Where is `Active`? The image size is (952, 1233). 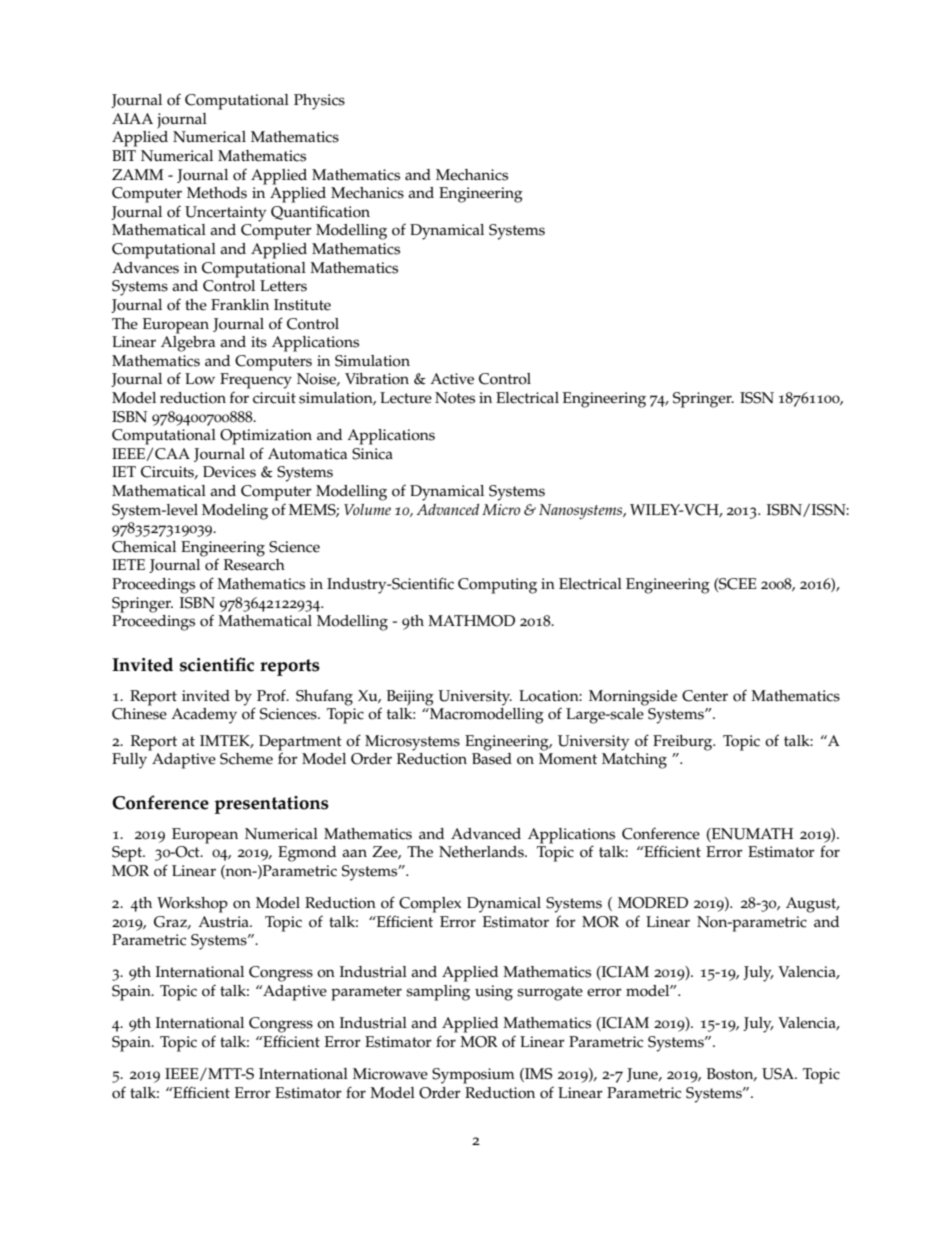 Active is located at coordinates (452, 379).
